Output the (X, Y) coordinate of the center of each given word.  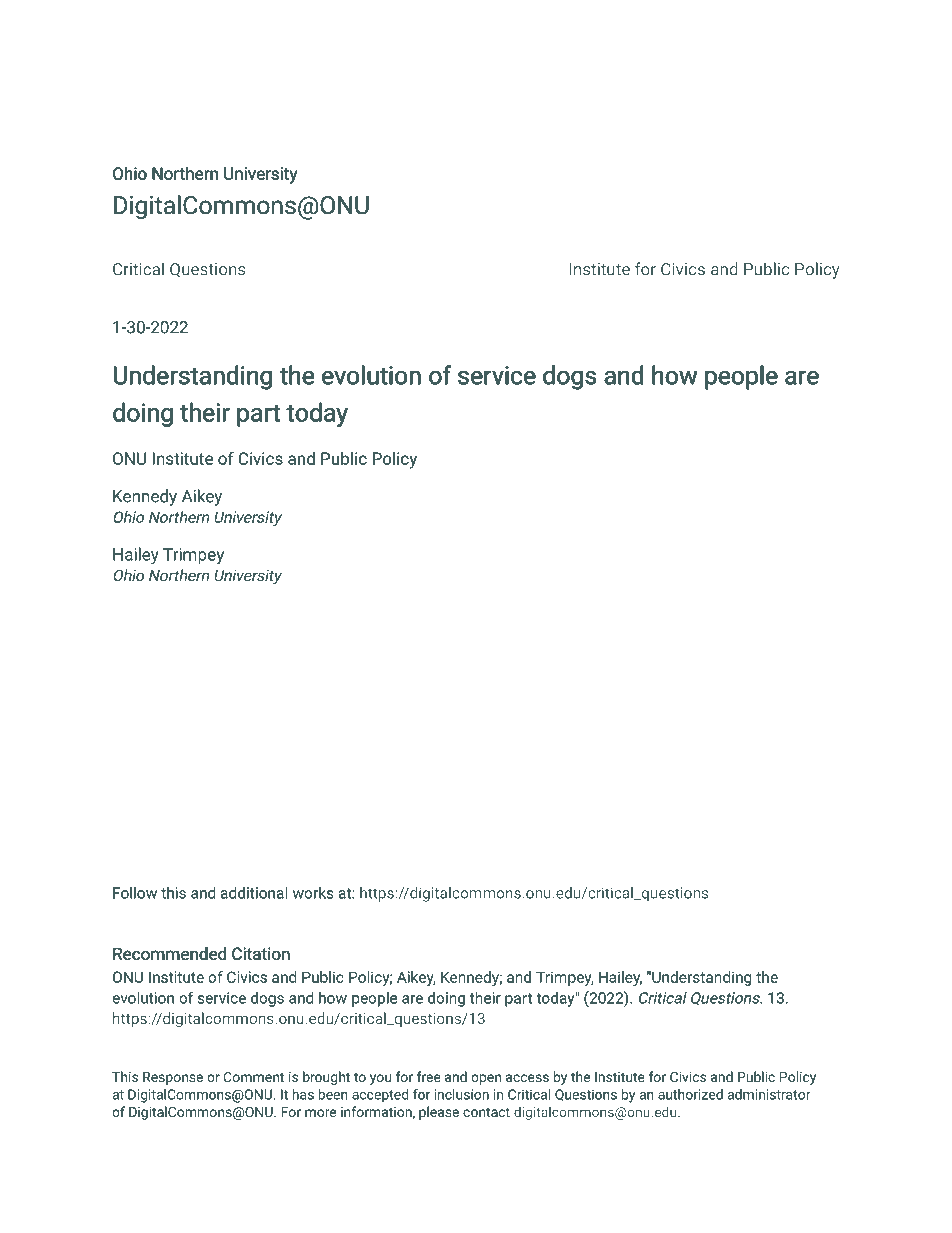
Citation (261, 954)
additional (254, 893)
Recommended (169, 954)
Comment (254, 1077)
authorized (690, 1094)
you (380, 1079)
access (527, 1078)
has (303, 1094)
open (486, 1079)
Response (173, 1078)
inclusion (462, 1094)
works (313, 893)
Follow (135, 893)
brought (326, 1078)
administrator (769, 1094)
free (429, 1076)
